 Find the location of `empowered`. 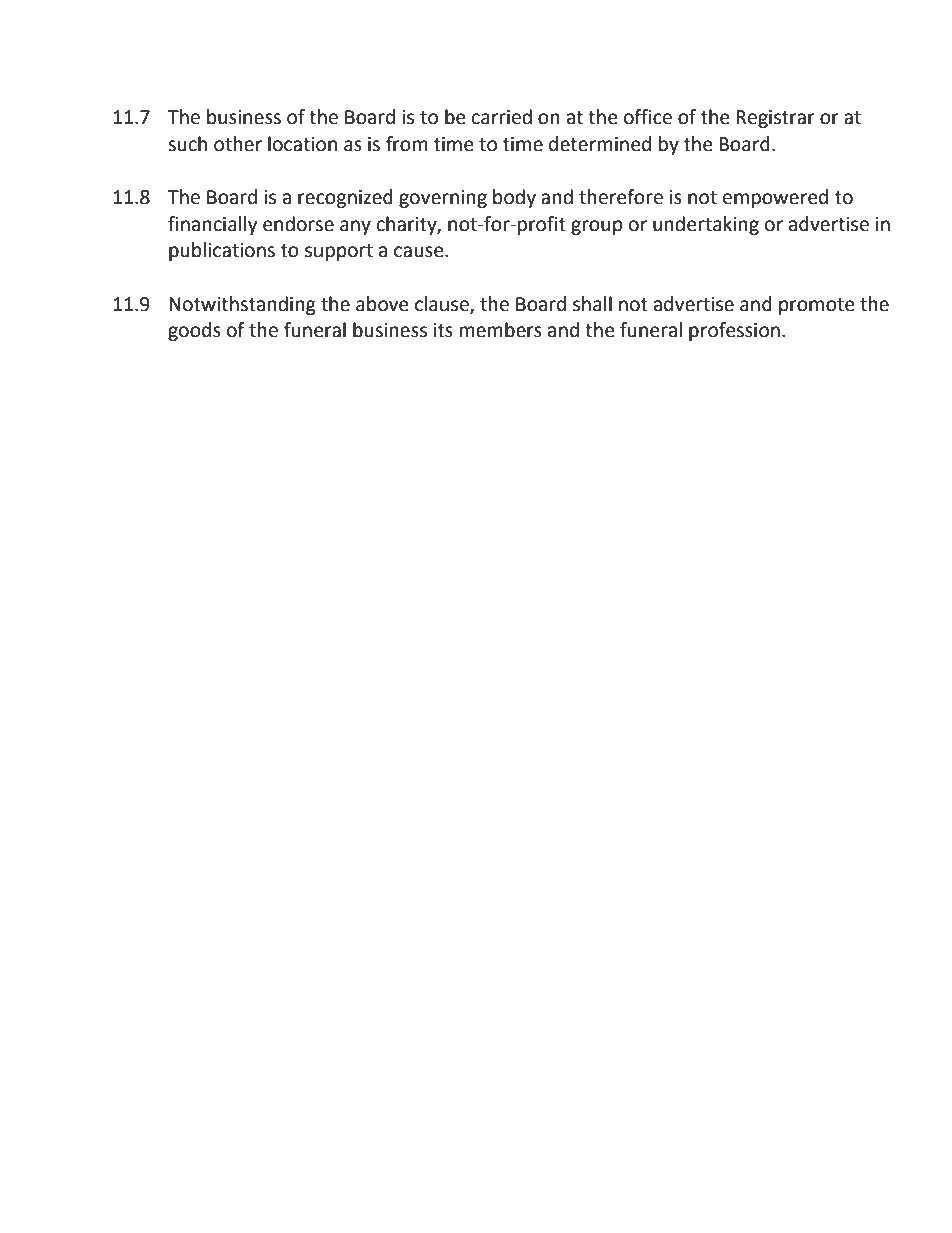

empowered is located at coordinates (775, 198).
